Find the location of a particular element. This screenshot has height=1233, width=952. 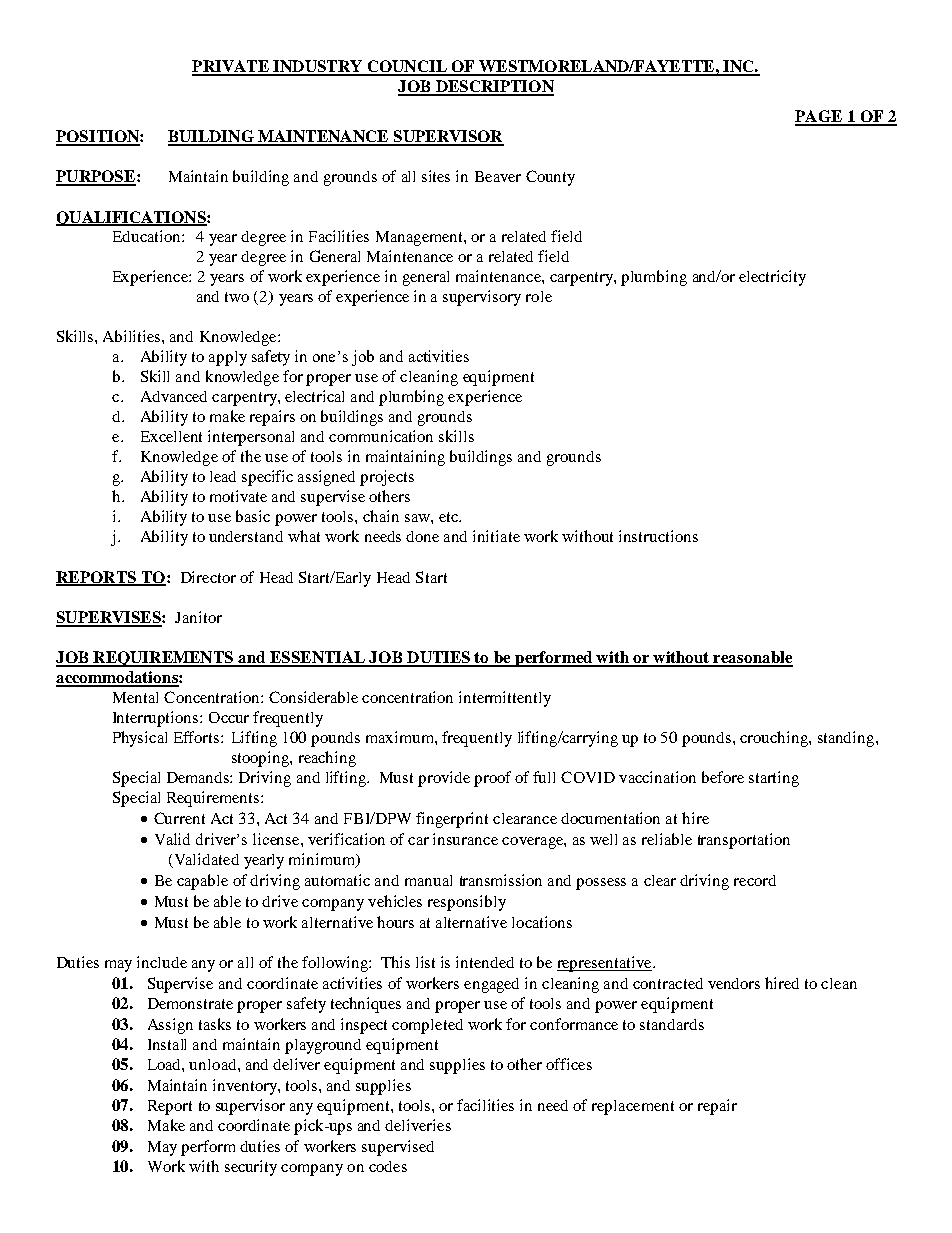

apply is located at coordinates (228, 358).
